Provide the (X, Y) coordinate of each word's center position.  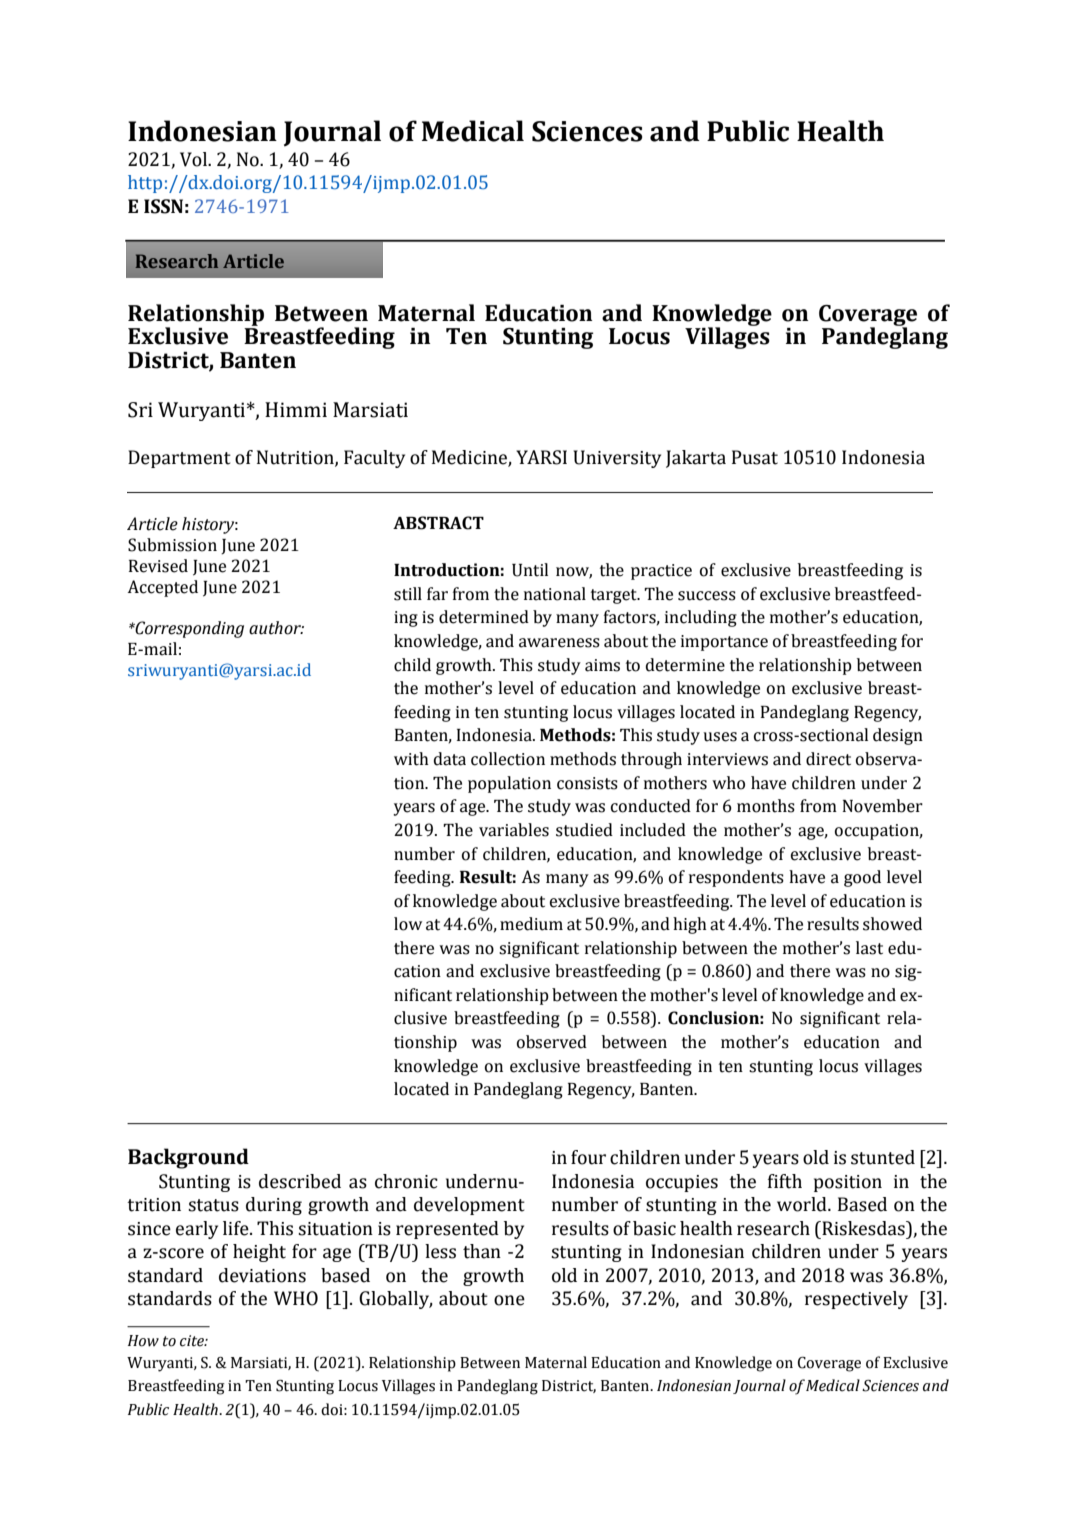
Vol (194, 159)
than (482, 1251)
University (617, 459)
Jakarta (696, 459)
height (259, 1253)
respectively (856, 1300)
